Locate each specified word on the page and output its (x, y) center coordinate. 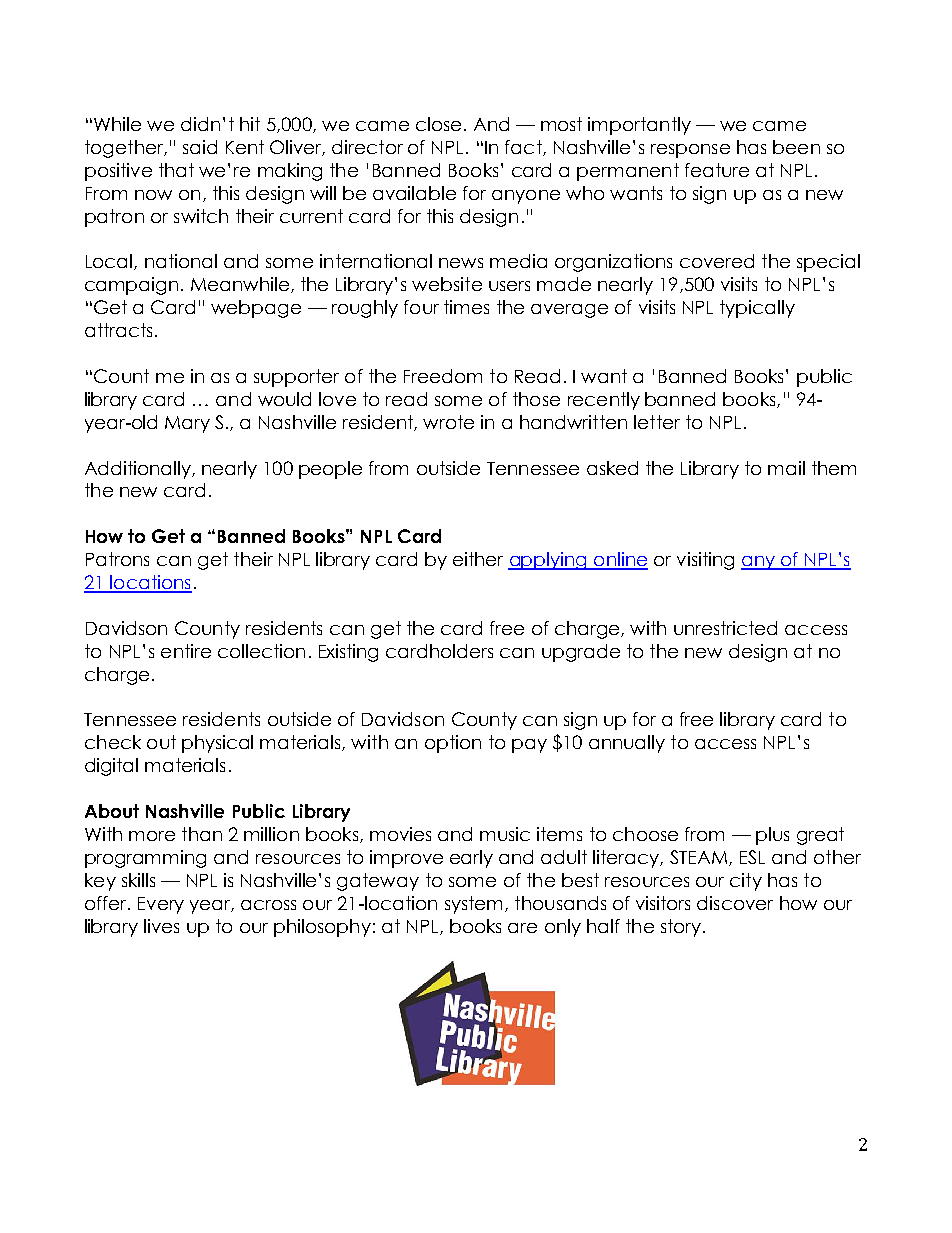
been (796, 147)
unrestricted (725, 628)
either (478, 559)
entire (186, 651)
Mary (187, 424)
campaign (131, 286)
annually (627, 744)
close (438, 124)
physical (217, 744)
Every (161, 905)
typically (757, 309)
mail (786, 468)
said (200, 147)
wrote (448, 422)
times (466, 307)
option (453, 744)
